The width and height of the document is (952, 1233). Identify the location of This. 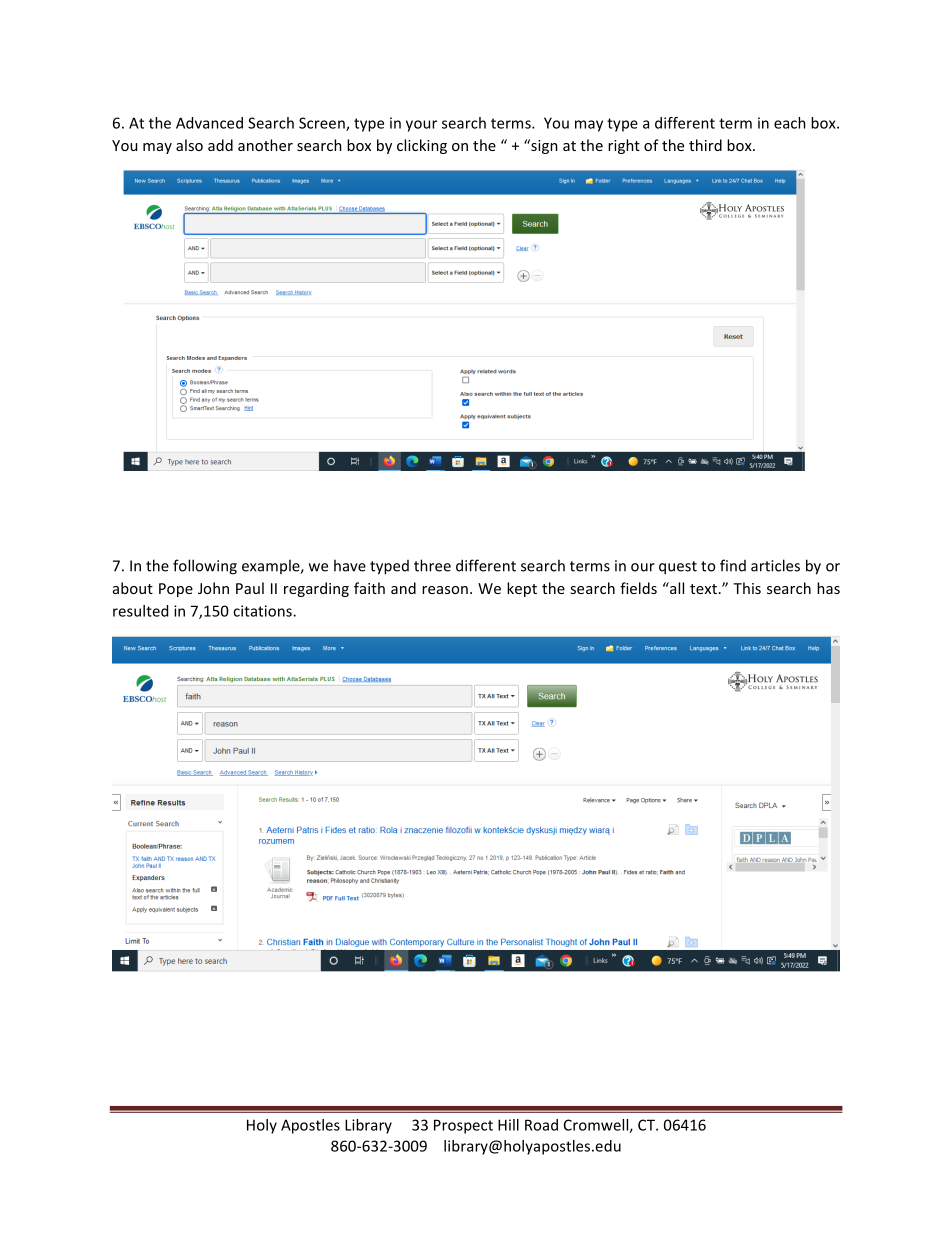
(747, 588).
